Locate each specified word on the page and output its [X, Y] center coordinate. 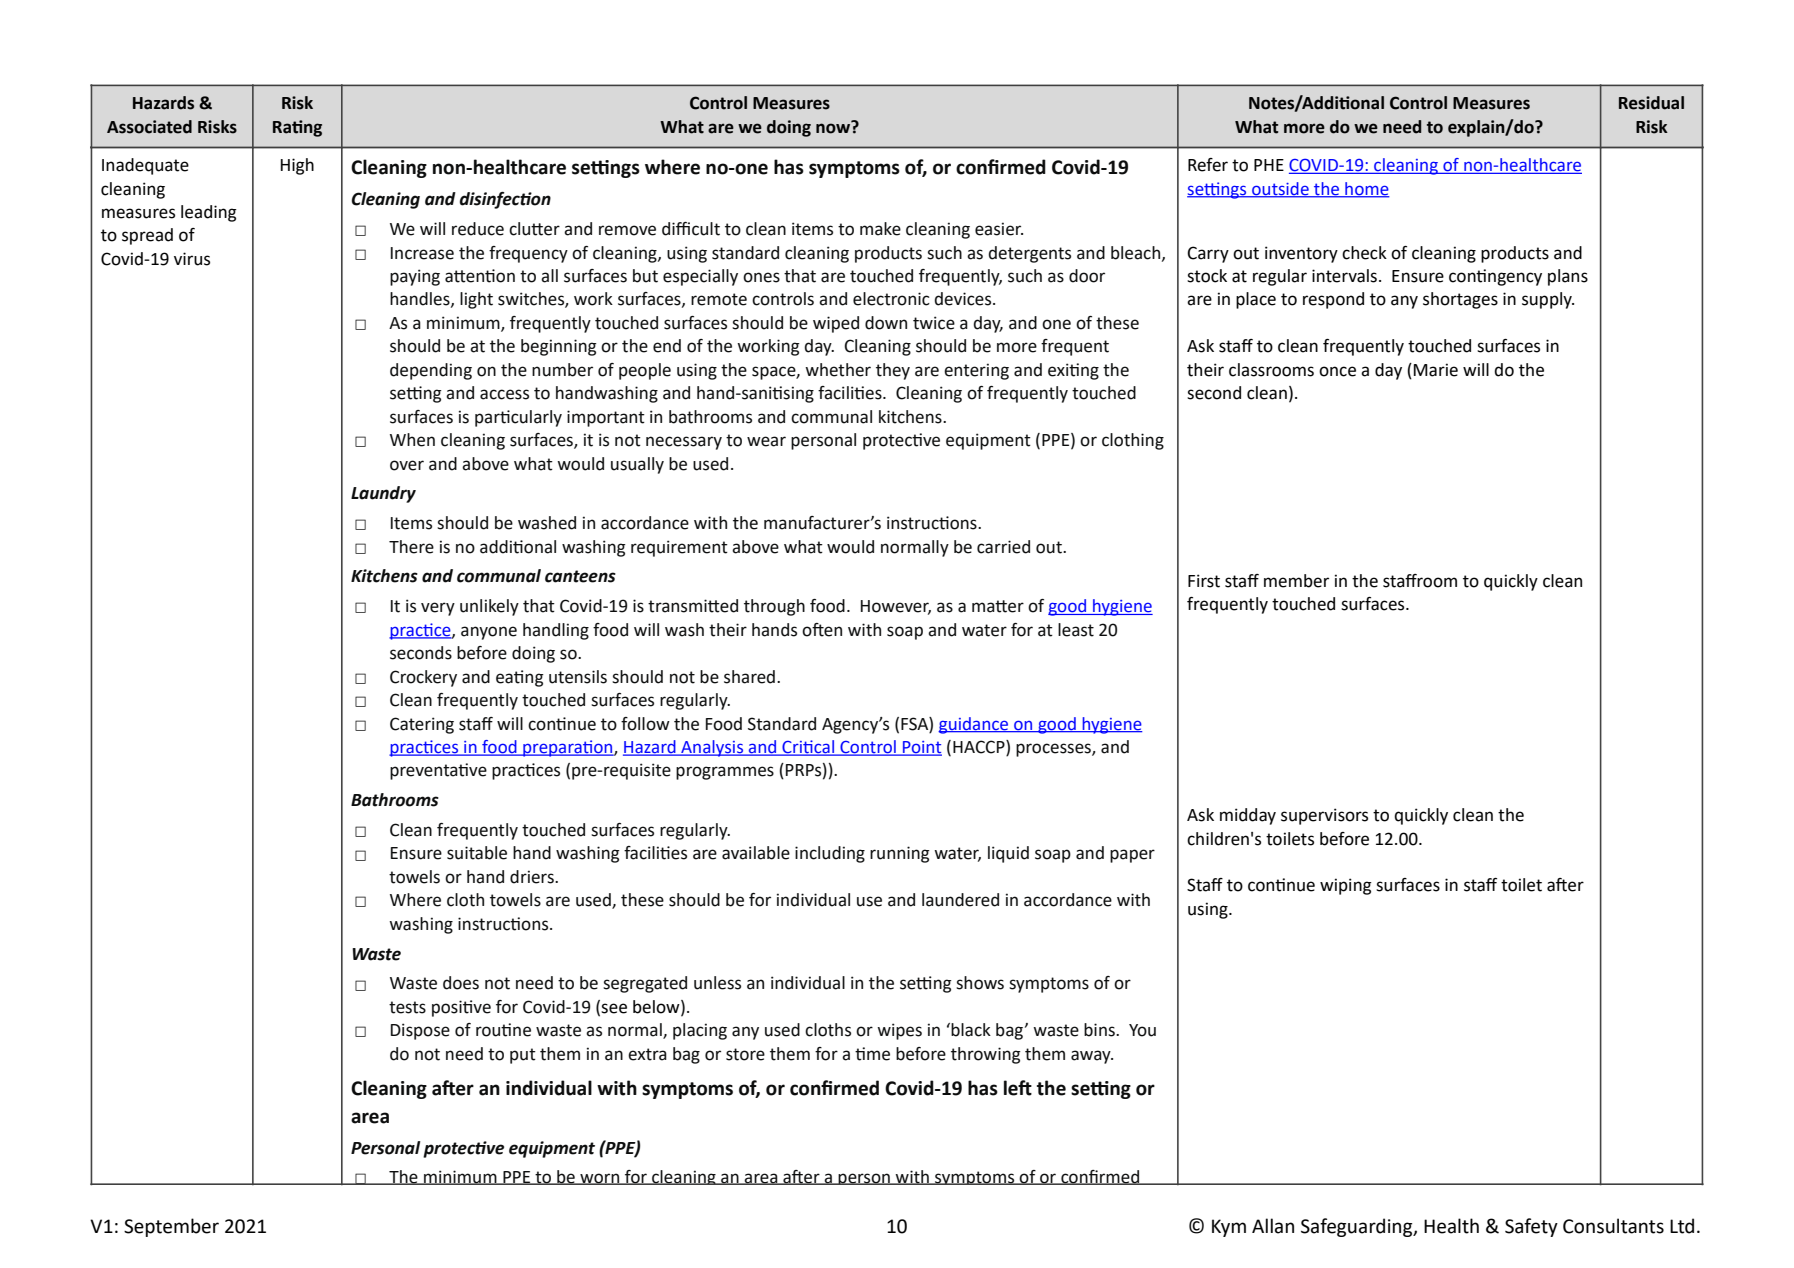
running [900, 854]
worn [600, 1179]
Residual [1651, 103]
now [834, 127]
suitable [477, 853]
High [297, 166]
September [171, 1227]
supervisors [1324, 816]
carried [1003, 547]
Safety [1531, 1227]
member [1296, 581]
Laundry [383, 494]
